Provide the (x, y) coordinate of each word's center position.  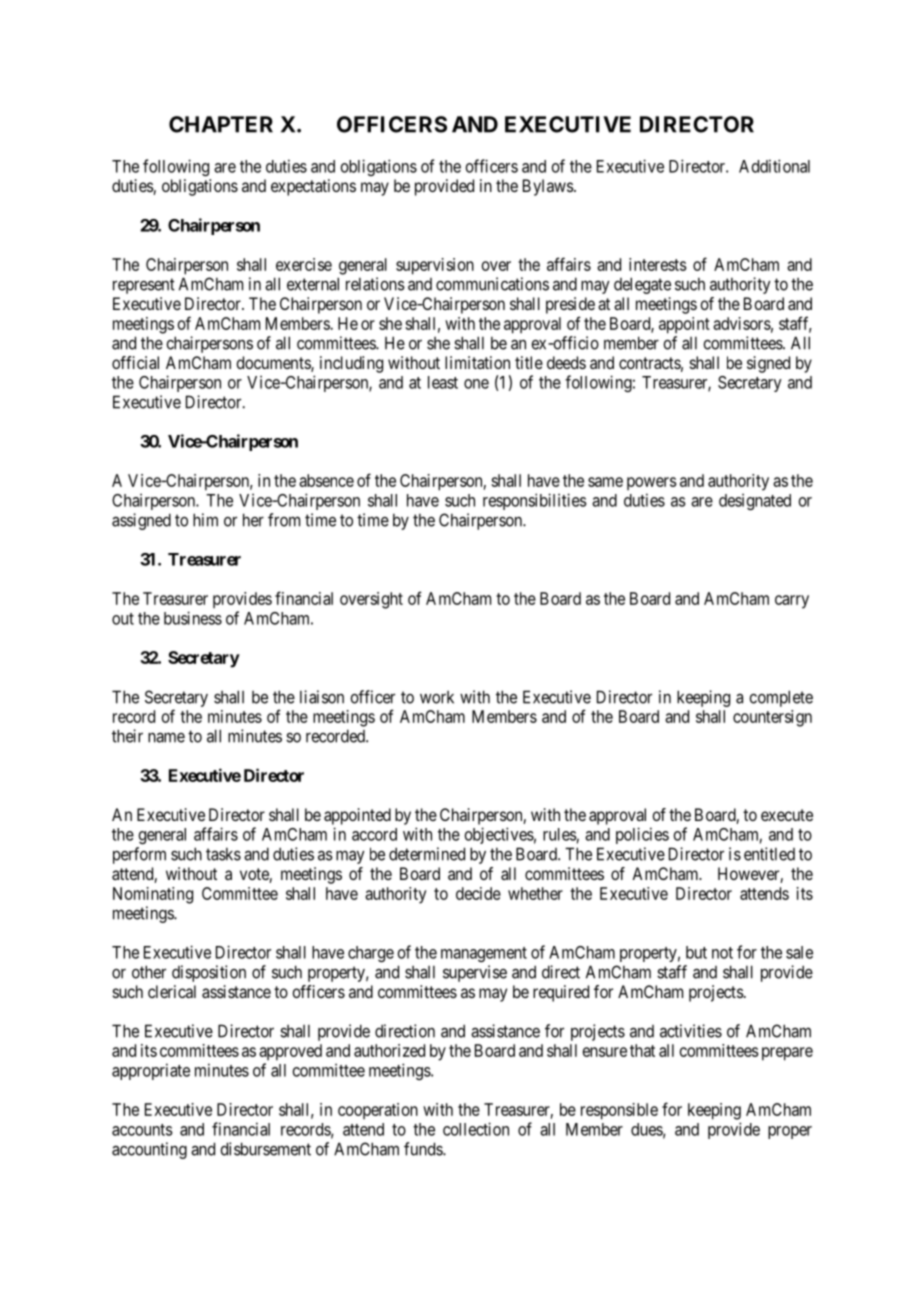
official (135, 362)
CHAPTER (221, 124)
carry (792, 602)
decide (478, 893)
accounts (142, 1130)
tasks (223, 854)
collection (476, 1129)
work (437, 697)
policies (642, 835)
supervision (435, 266)
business (193, 618)
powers (652, 483)
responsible (619, 1111)
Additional (774, 166)
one (476, 384)
